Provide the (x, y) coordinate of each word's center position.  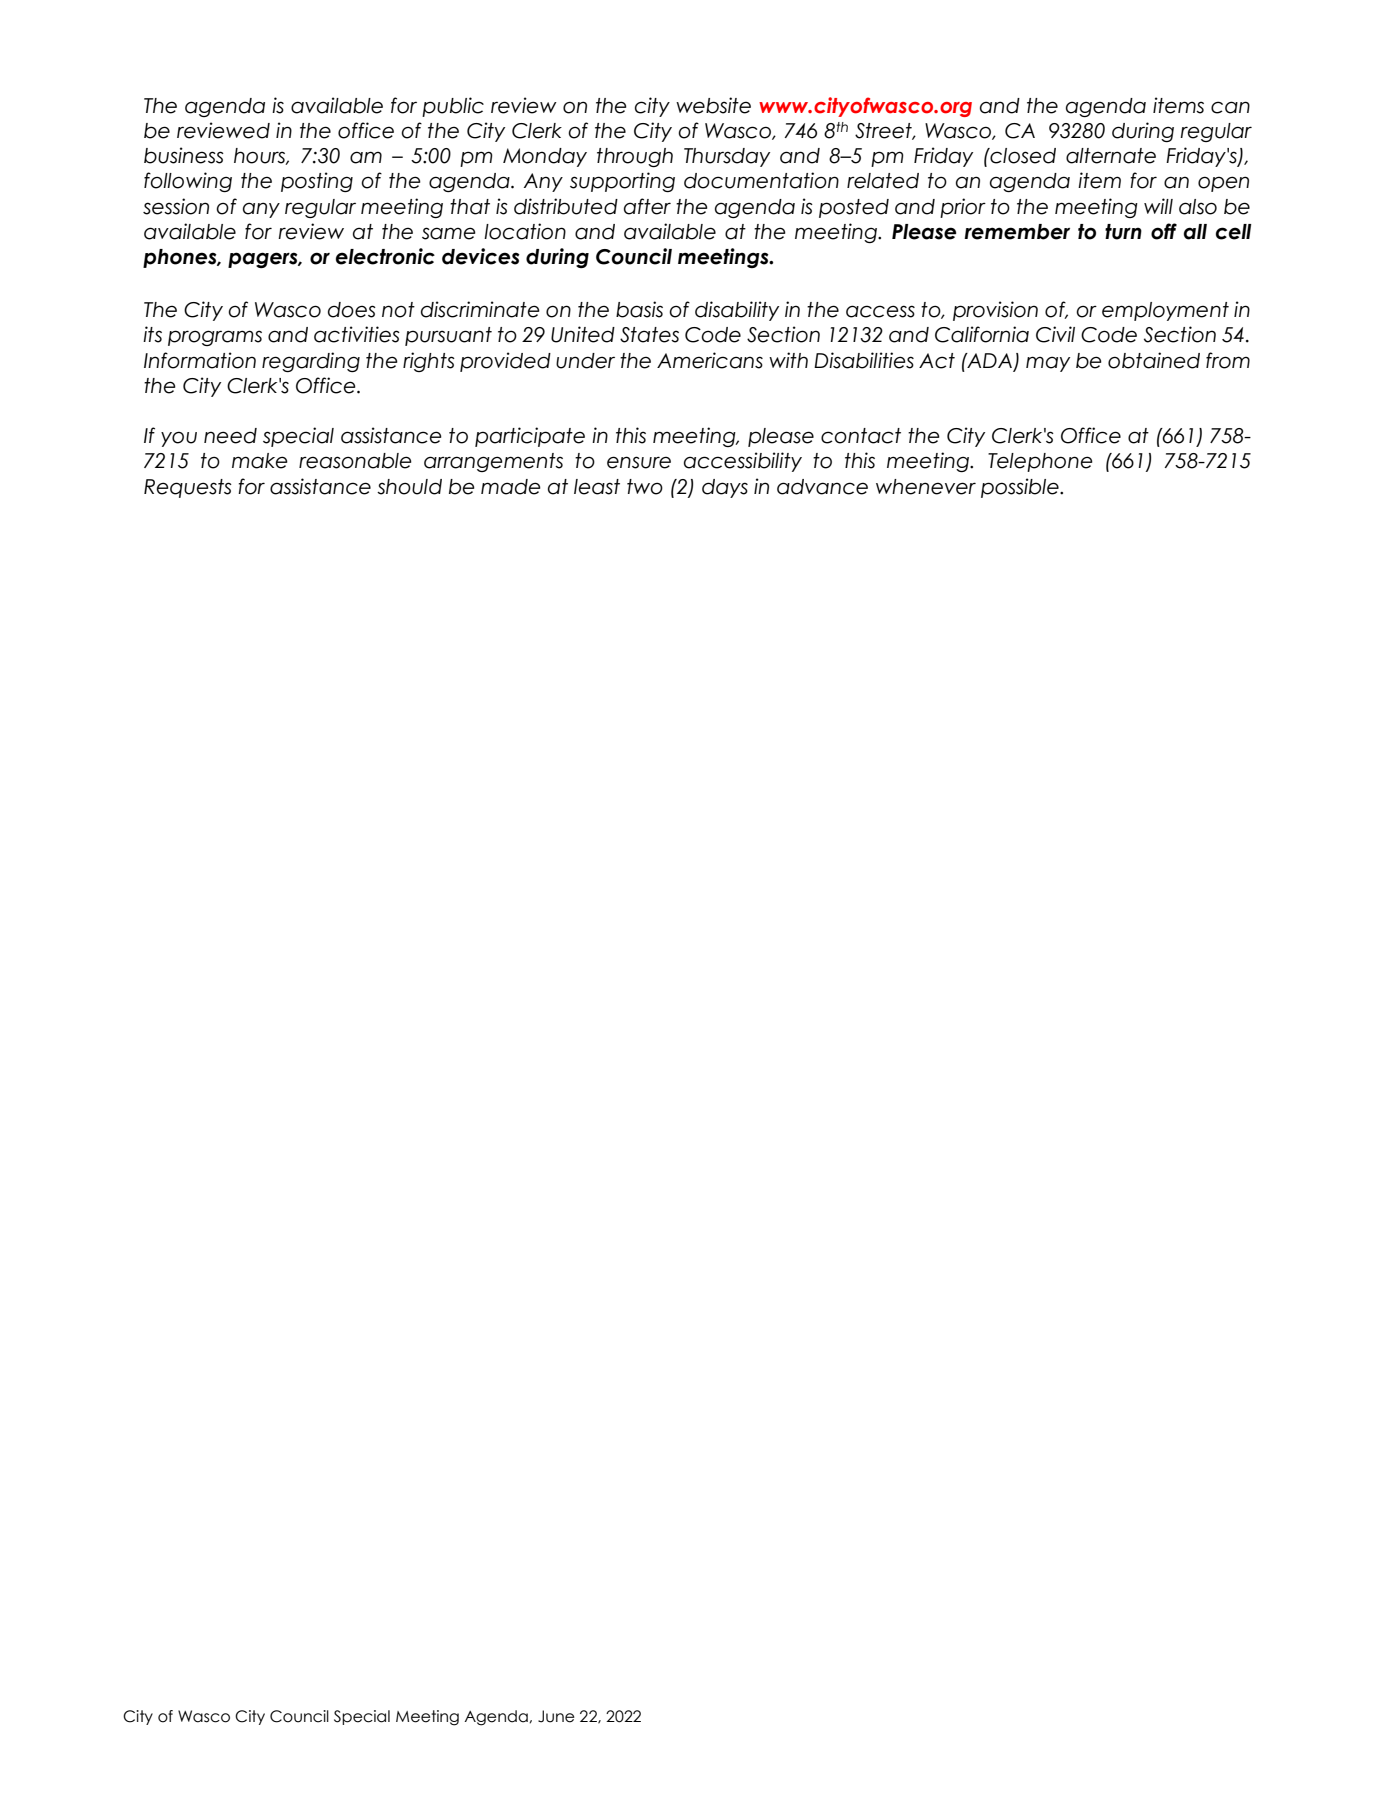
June (556, 1716)
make (260, 461)
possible (1021, 488)
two (645, 487)
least (597, 487)
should (409, 487)
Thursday (727, 157)
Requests (188, 488)
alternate (1111, 156)
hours (261, 156)
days (725, 488)
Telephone (1040, 462)
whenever (926, 487)
